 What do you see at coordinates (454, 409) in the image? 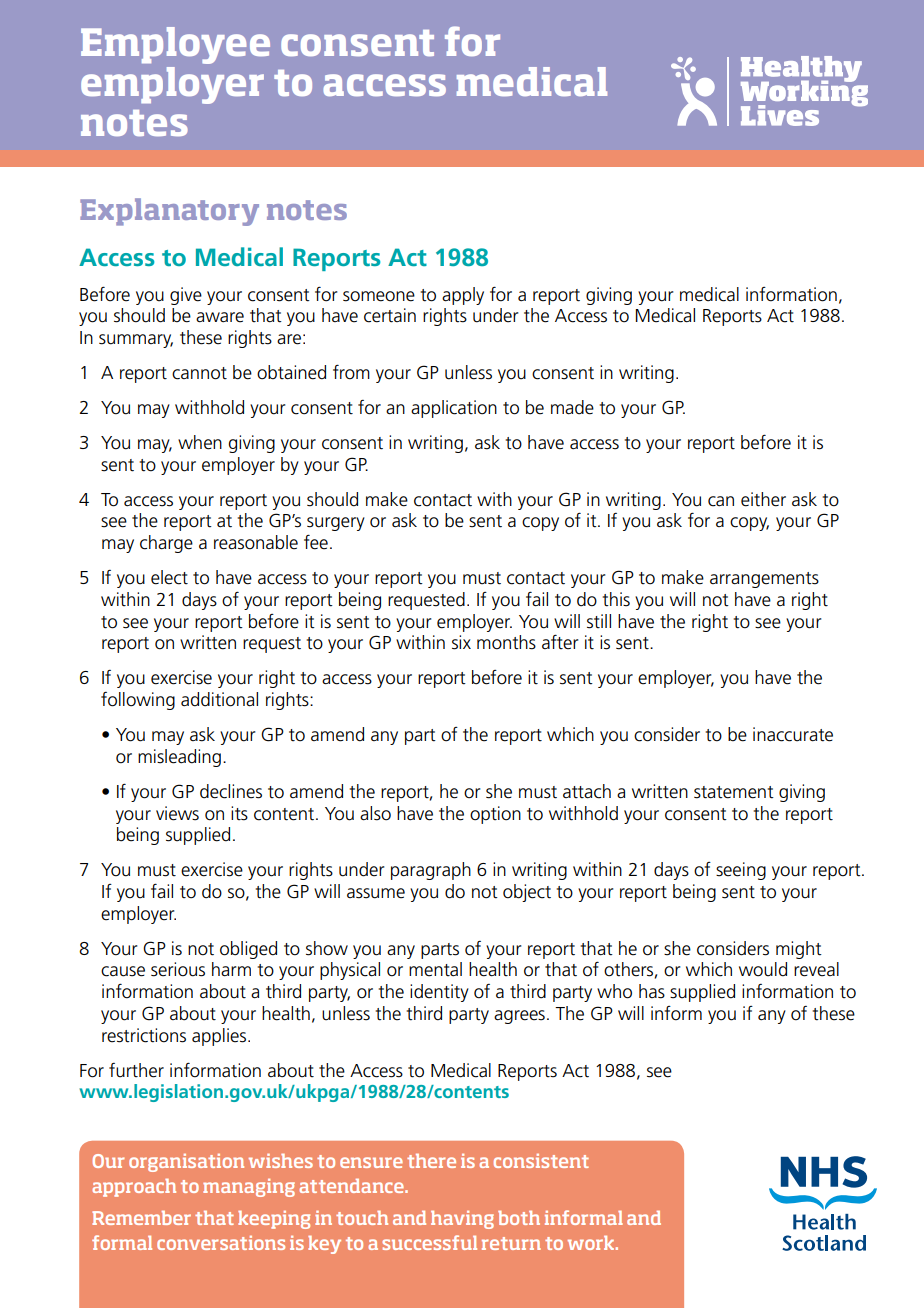
I see `application` at bounding box center [454, 409].
